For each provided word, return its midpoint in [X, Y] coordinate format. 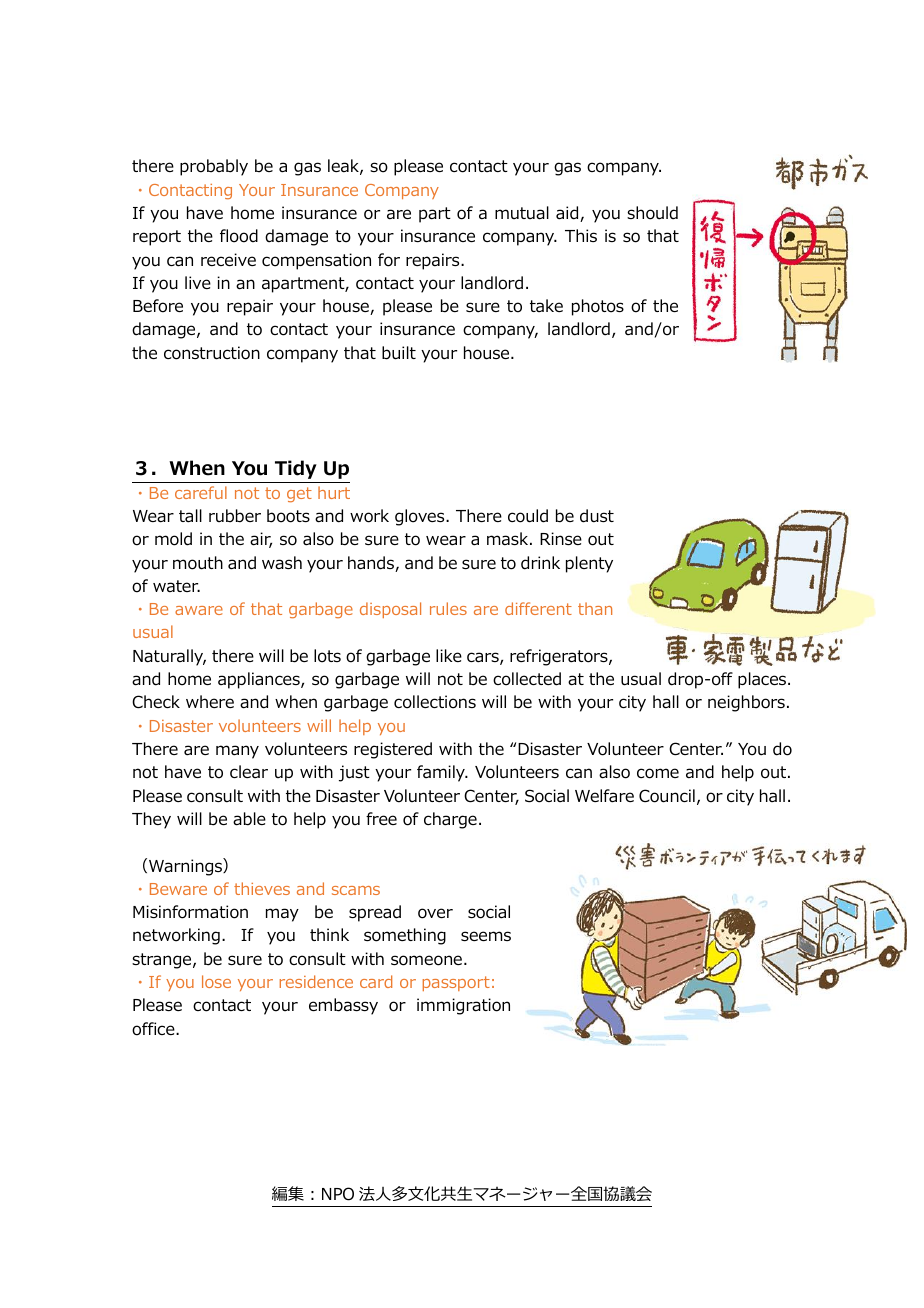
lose [216, 981]
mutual [522, 213]
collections [435, 702]
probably [214, 167]
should [652, 213]
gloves [421, 517]
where [210, 701]
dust [597, 516]
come [658, 773]
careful [201, 492]
